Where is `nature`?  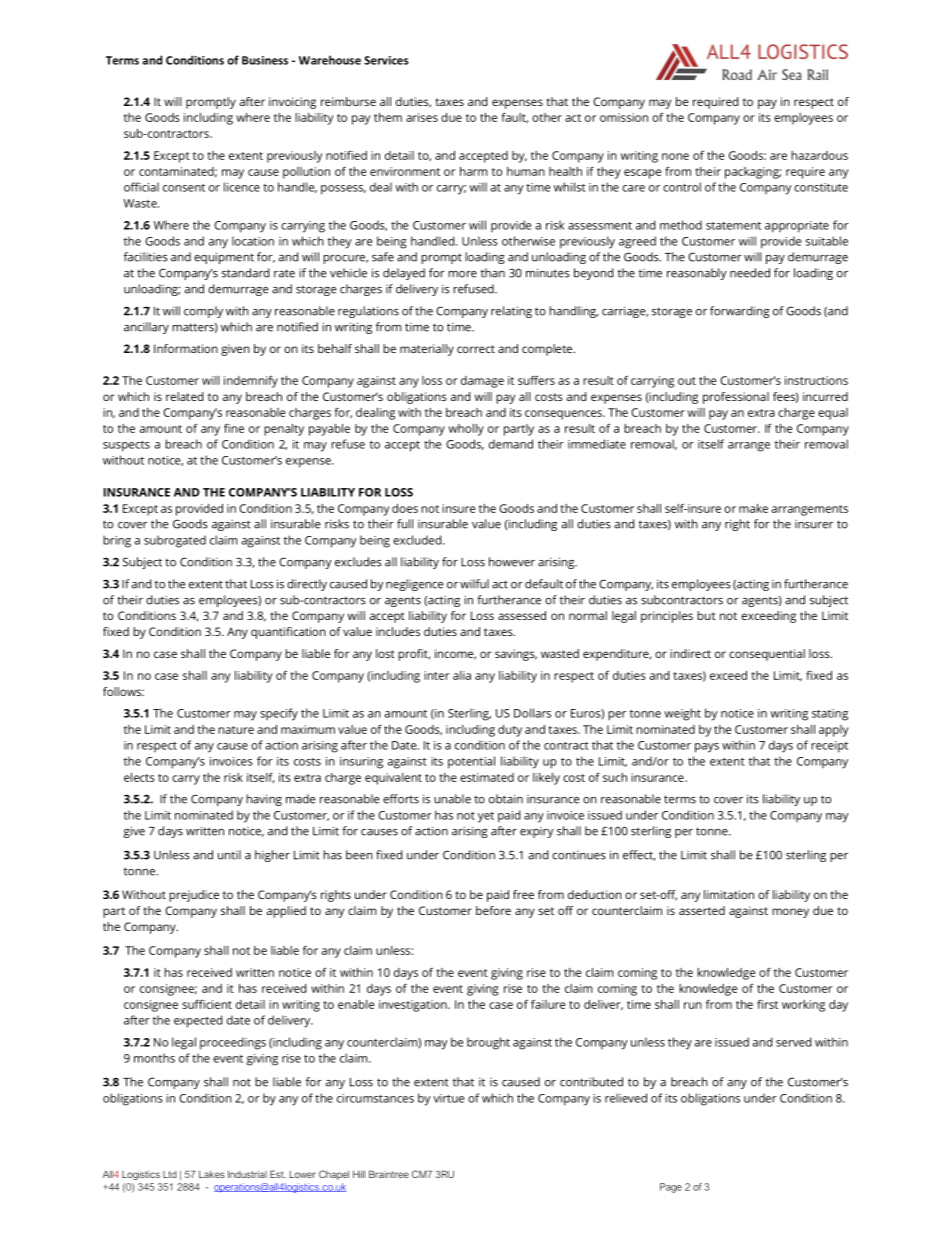 nature is located at coordinates (236, 730).
